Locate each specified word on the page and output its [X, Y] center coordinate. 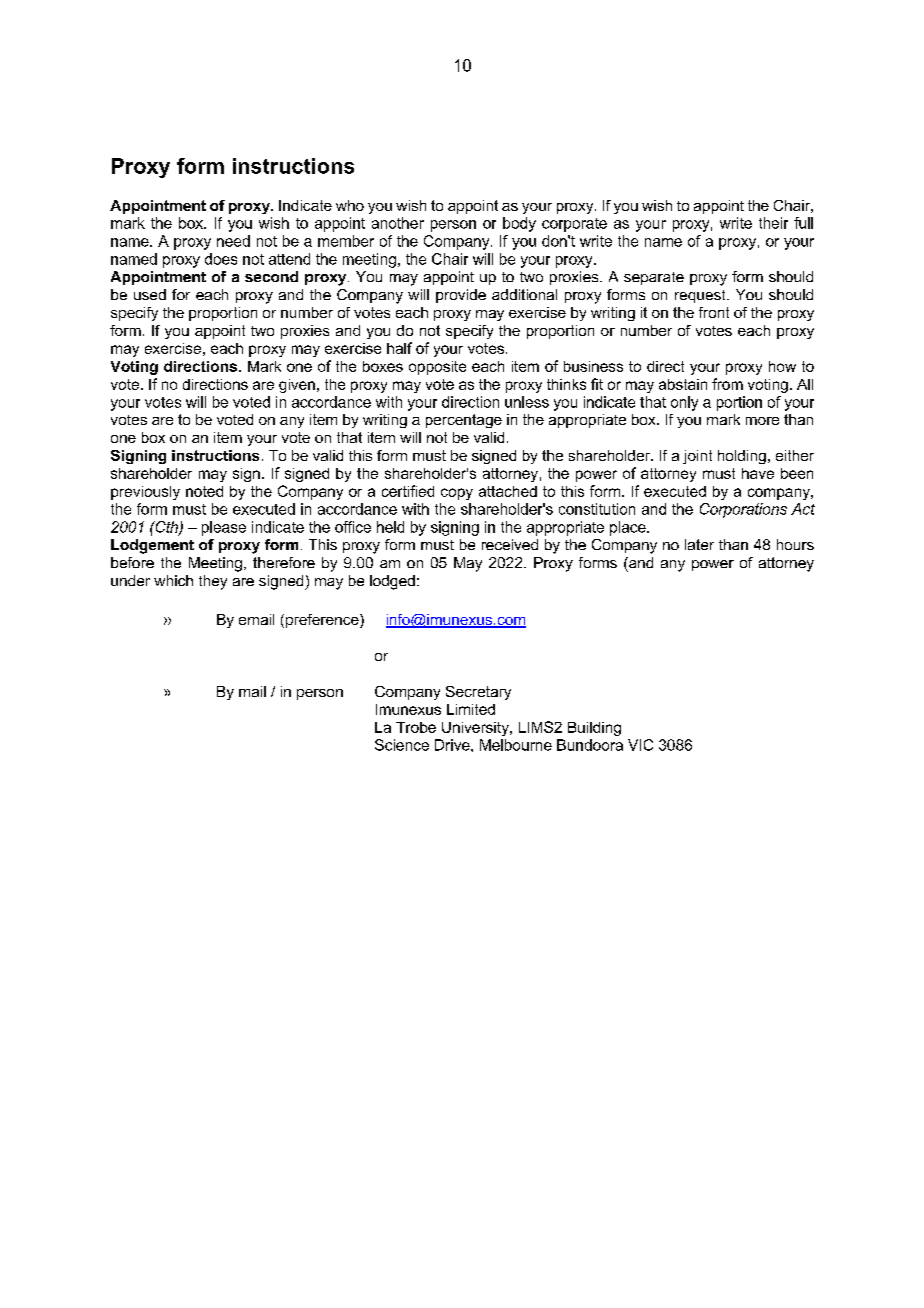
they [213, 582]
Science [402, 745]
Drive [453, 745]
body [519, 224]
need [233, 241]
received [510, 544]
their [773, 223]
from [727, 384]
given [297, 386]
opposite [437, 368]
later [699, 544]
